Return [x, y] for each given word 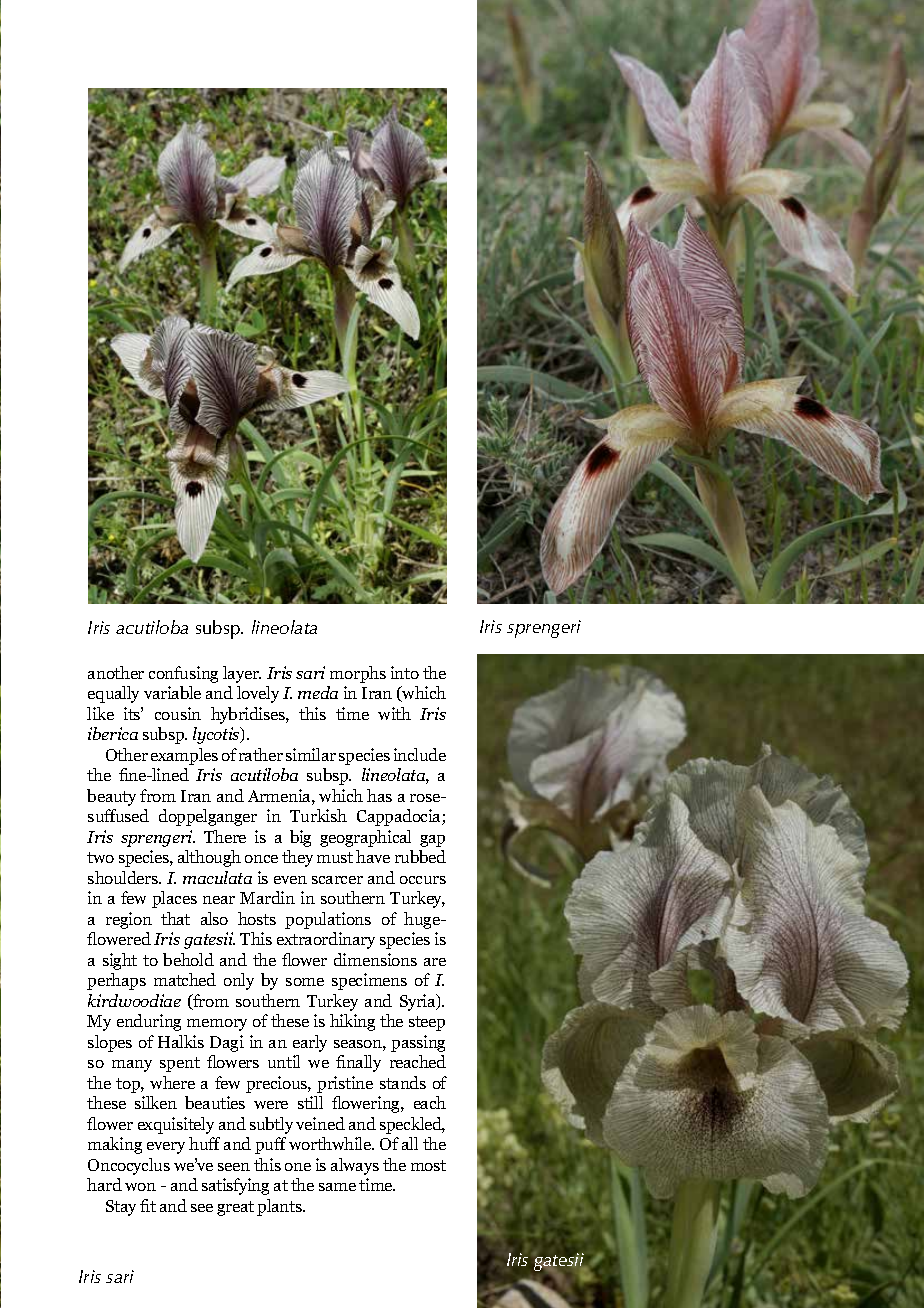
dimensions [375, 959]
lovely [258, 694]
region [129, 920]
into [405, 672]
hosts [257, 918]
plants [281, 1207]
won [140, 1187]
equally [113, 694]
